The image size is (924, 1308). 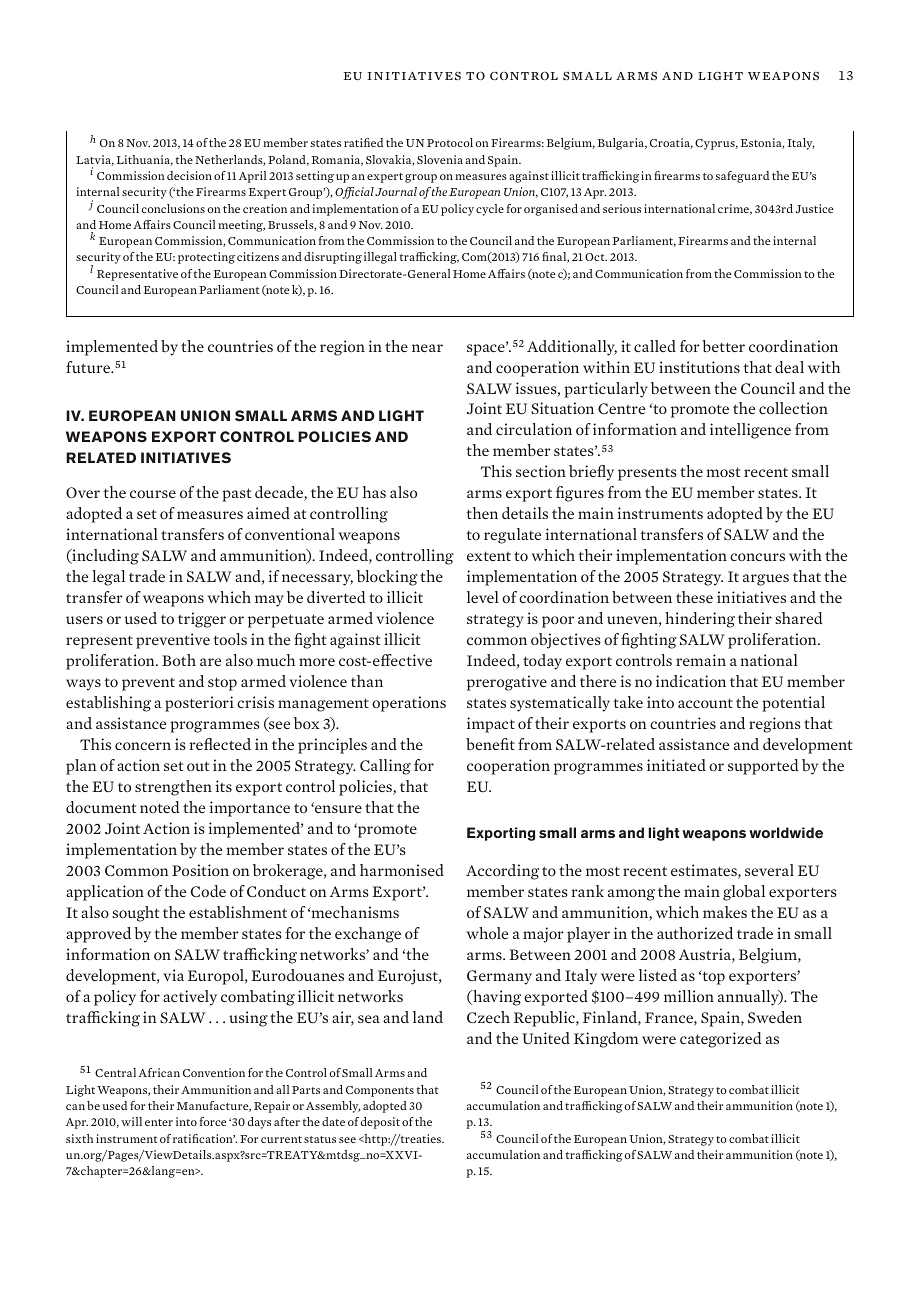 What do you see at coordinates (720, 1040) in the screenshot?
I see `categorized` at bounding box center [720, 1040].
